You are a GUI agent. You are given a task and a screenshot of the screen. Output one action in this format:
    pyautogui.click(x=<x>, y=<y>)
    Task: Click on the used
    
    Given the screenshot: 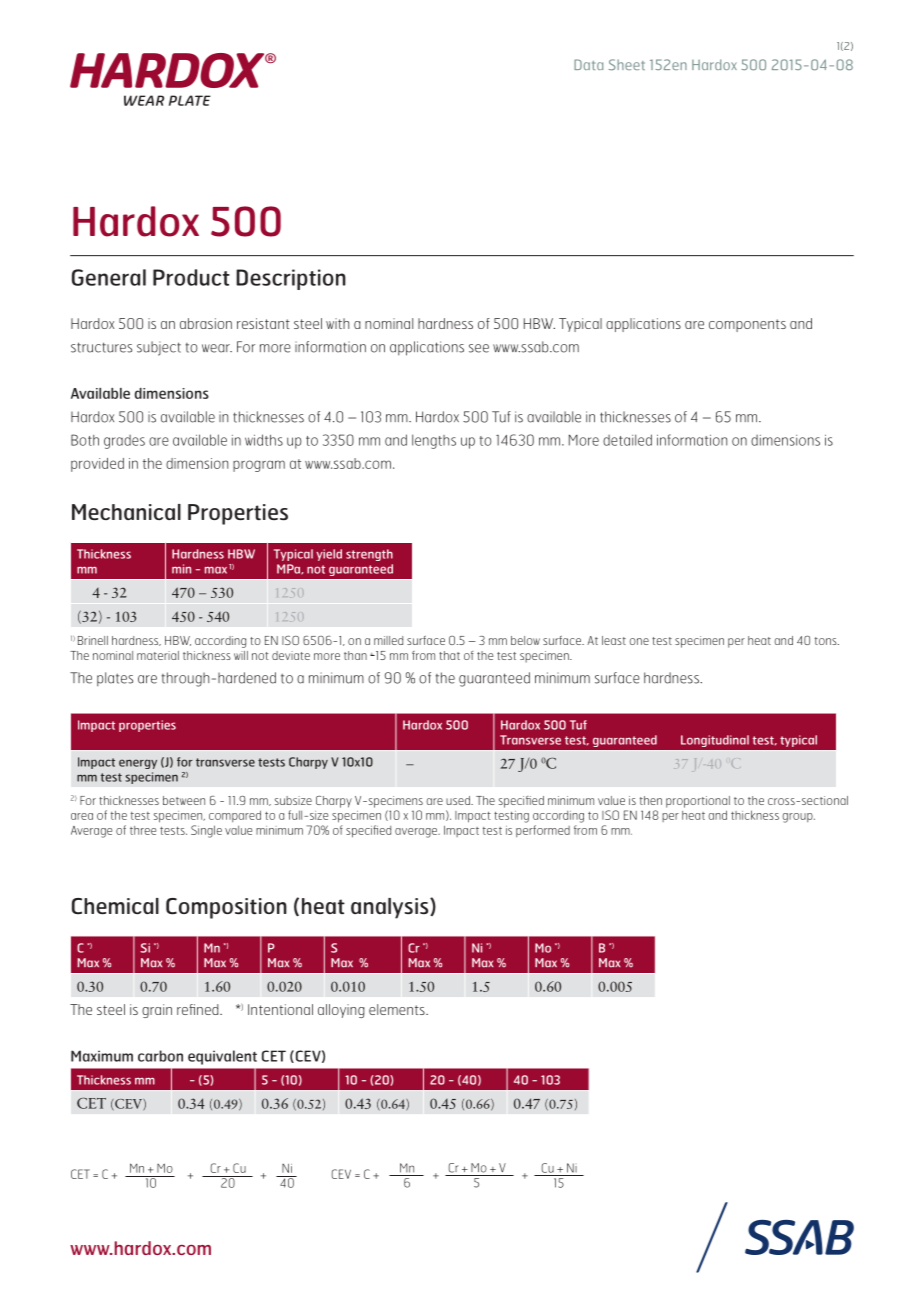 What is the action you would take?
    pyautogui.click(x=459, y=800)
